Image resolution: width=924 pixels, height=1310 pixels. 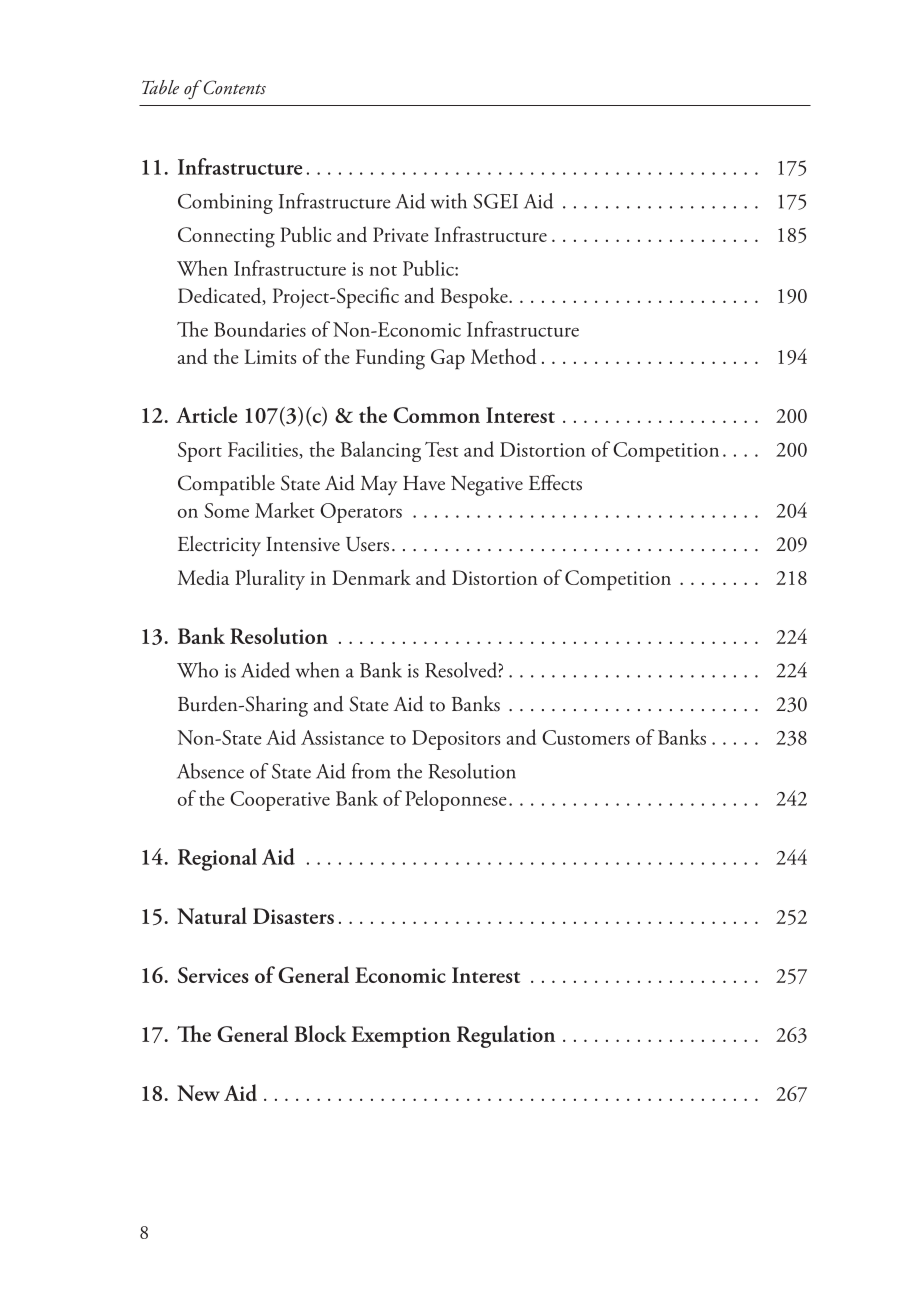 What do you see at coordinates (555, 483) in the screenshot?
I see `Effects` at bounding box center [555, 483].
